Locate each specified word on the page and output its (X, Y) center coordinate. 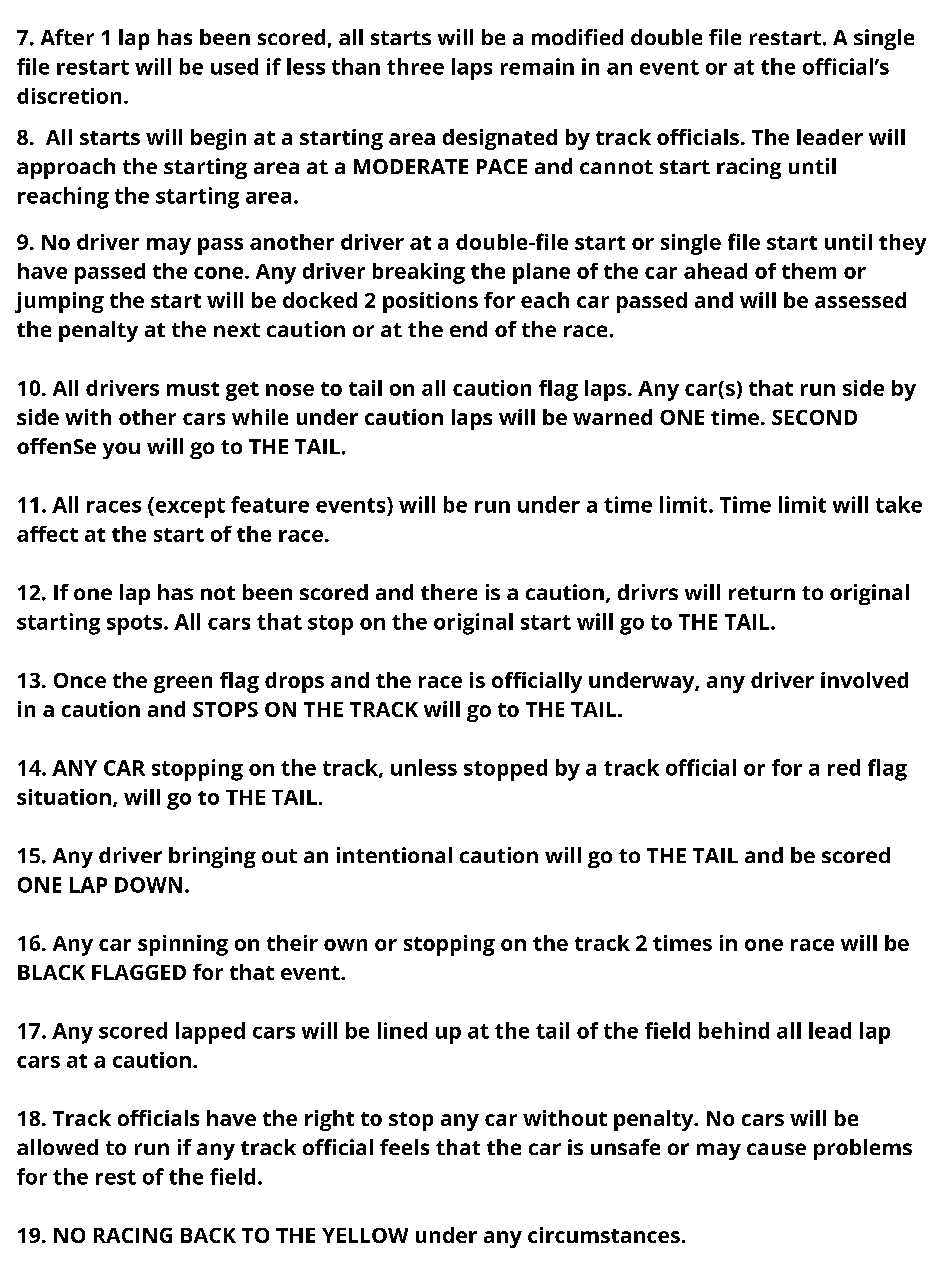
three (415, 66)
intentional (394, 855)
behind (734, 1030)
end (468, 329)
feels (404, 1147)
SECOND (814, 417)
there (449, 592)
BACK (208, 1235)
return (762, 593)
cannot (616, 167)
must (193, 389)
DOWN (148, 885)
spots (134, 625)
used (234, 66)
